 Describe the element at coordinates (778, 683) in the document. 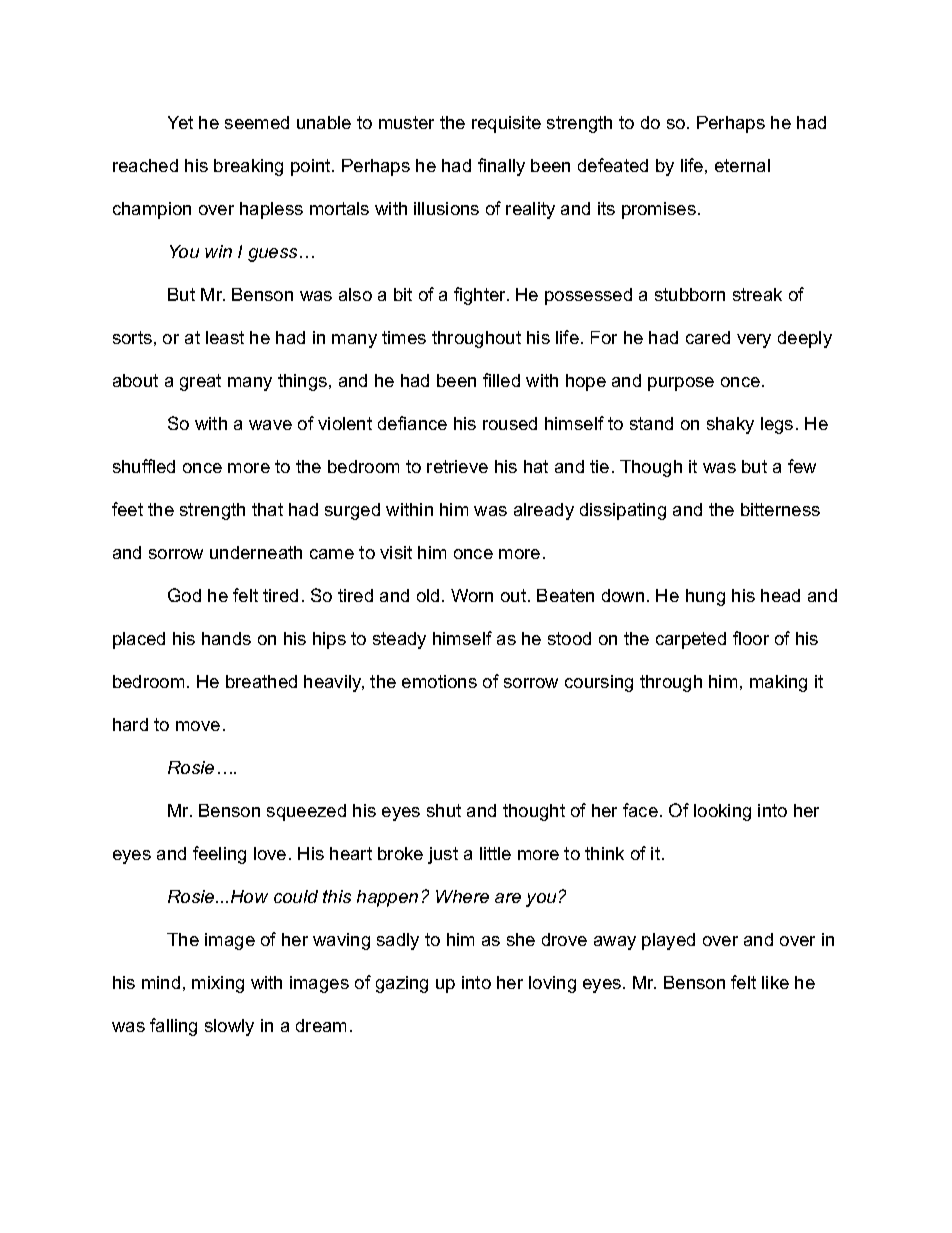

I see `making` at that location.
